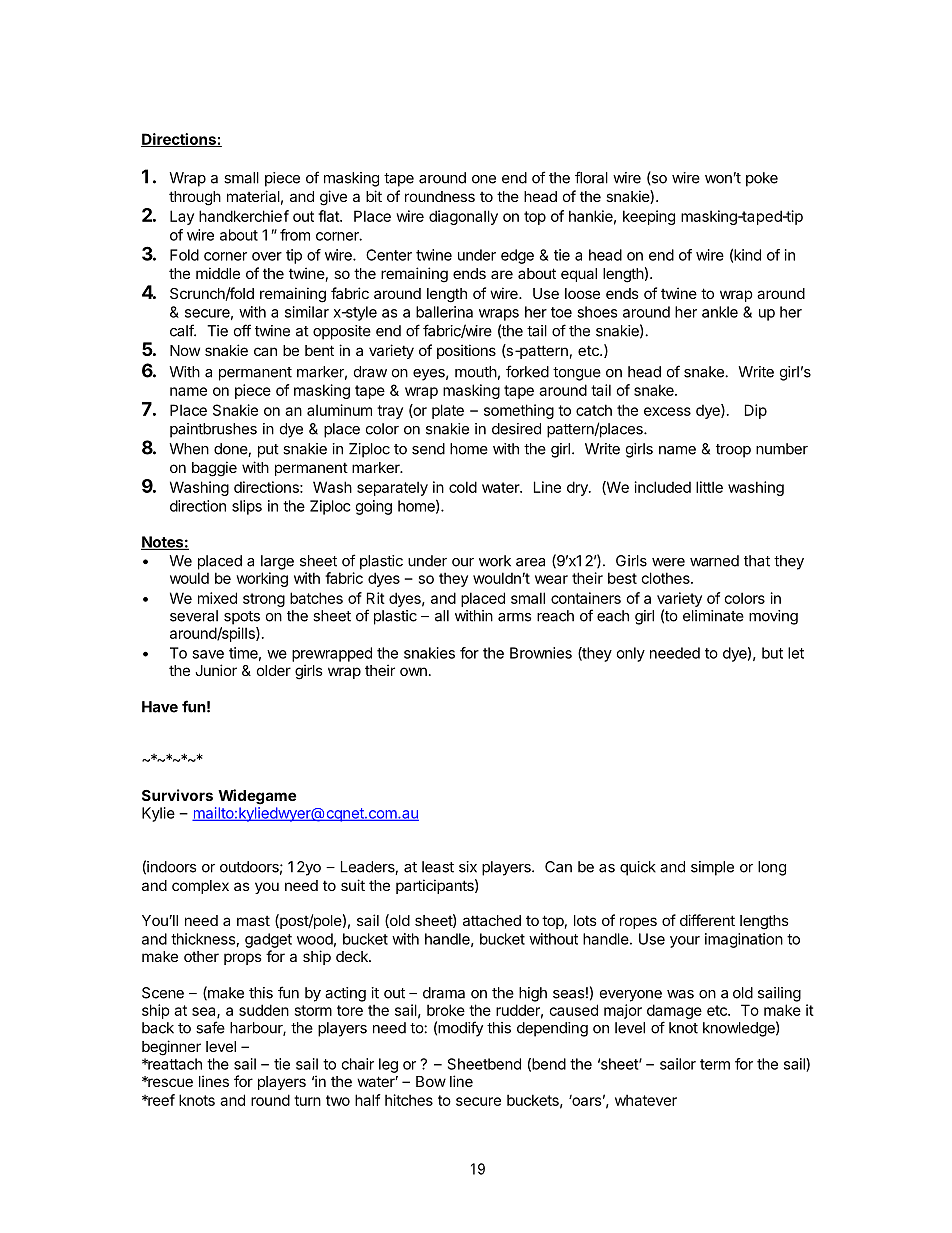 The image size is (952, 1233). I want to click on area, so click(530, 562).
